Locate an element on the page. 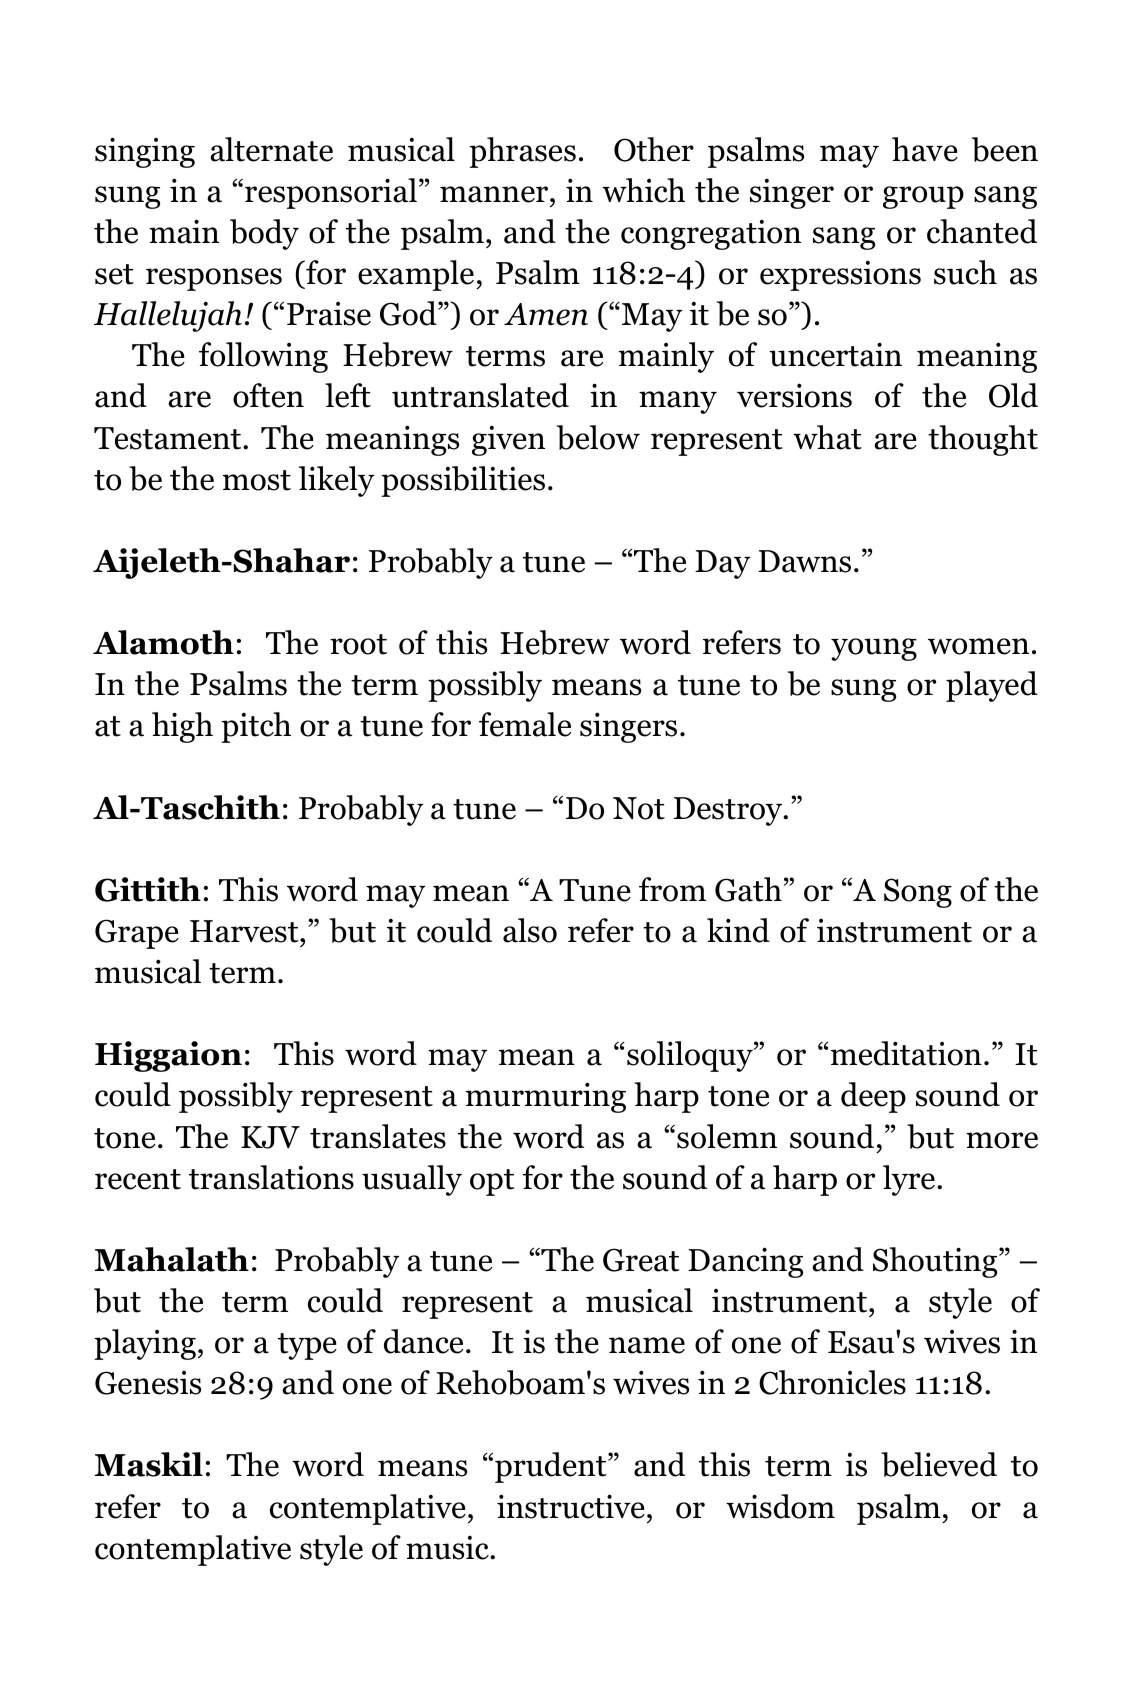  group is located at coordinates (923, 197).
